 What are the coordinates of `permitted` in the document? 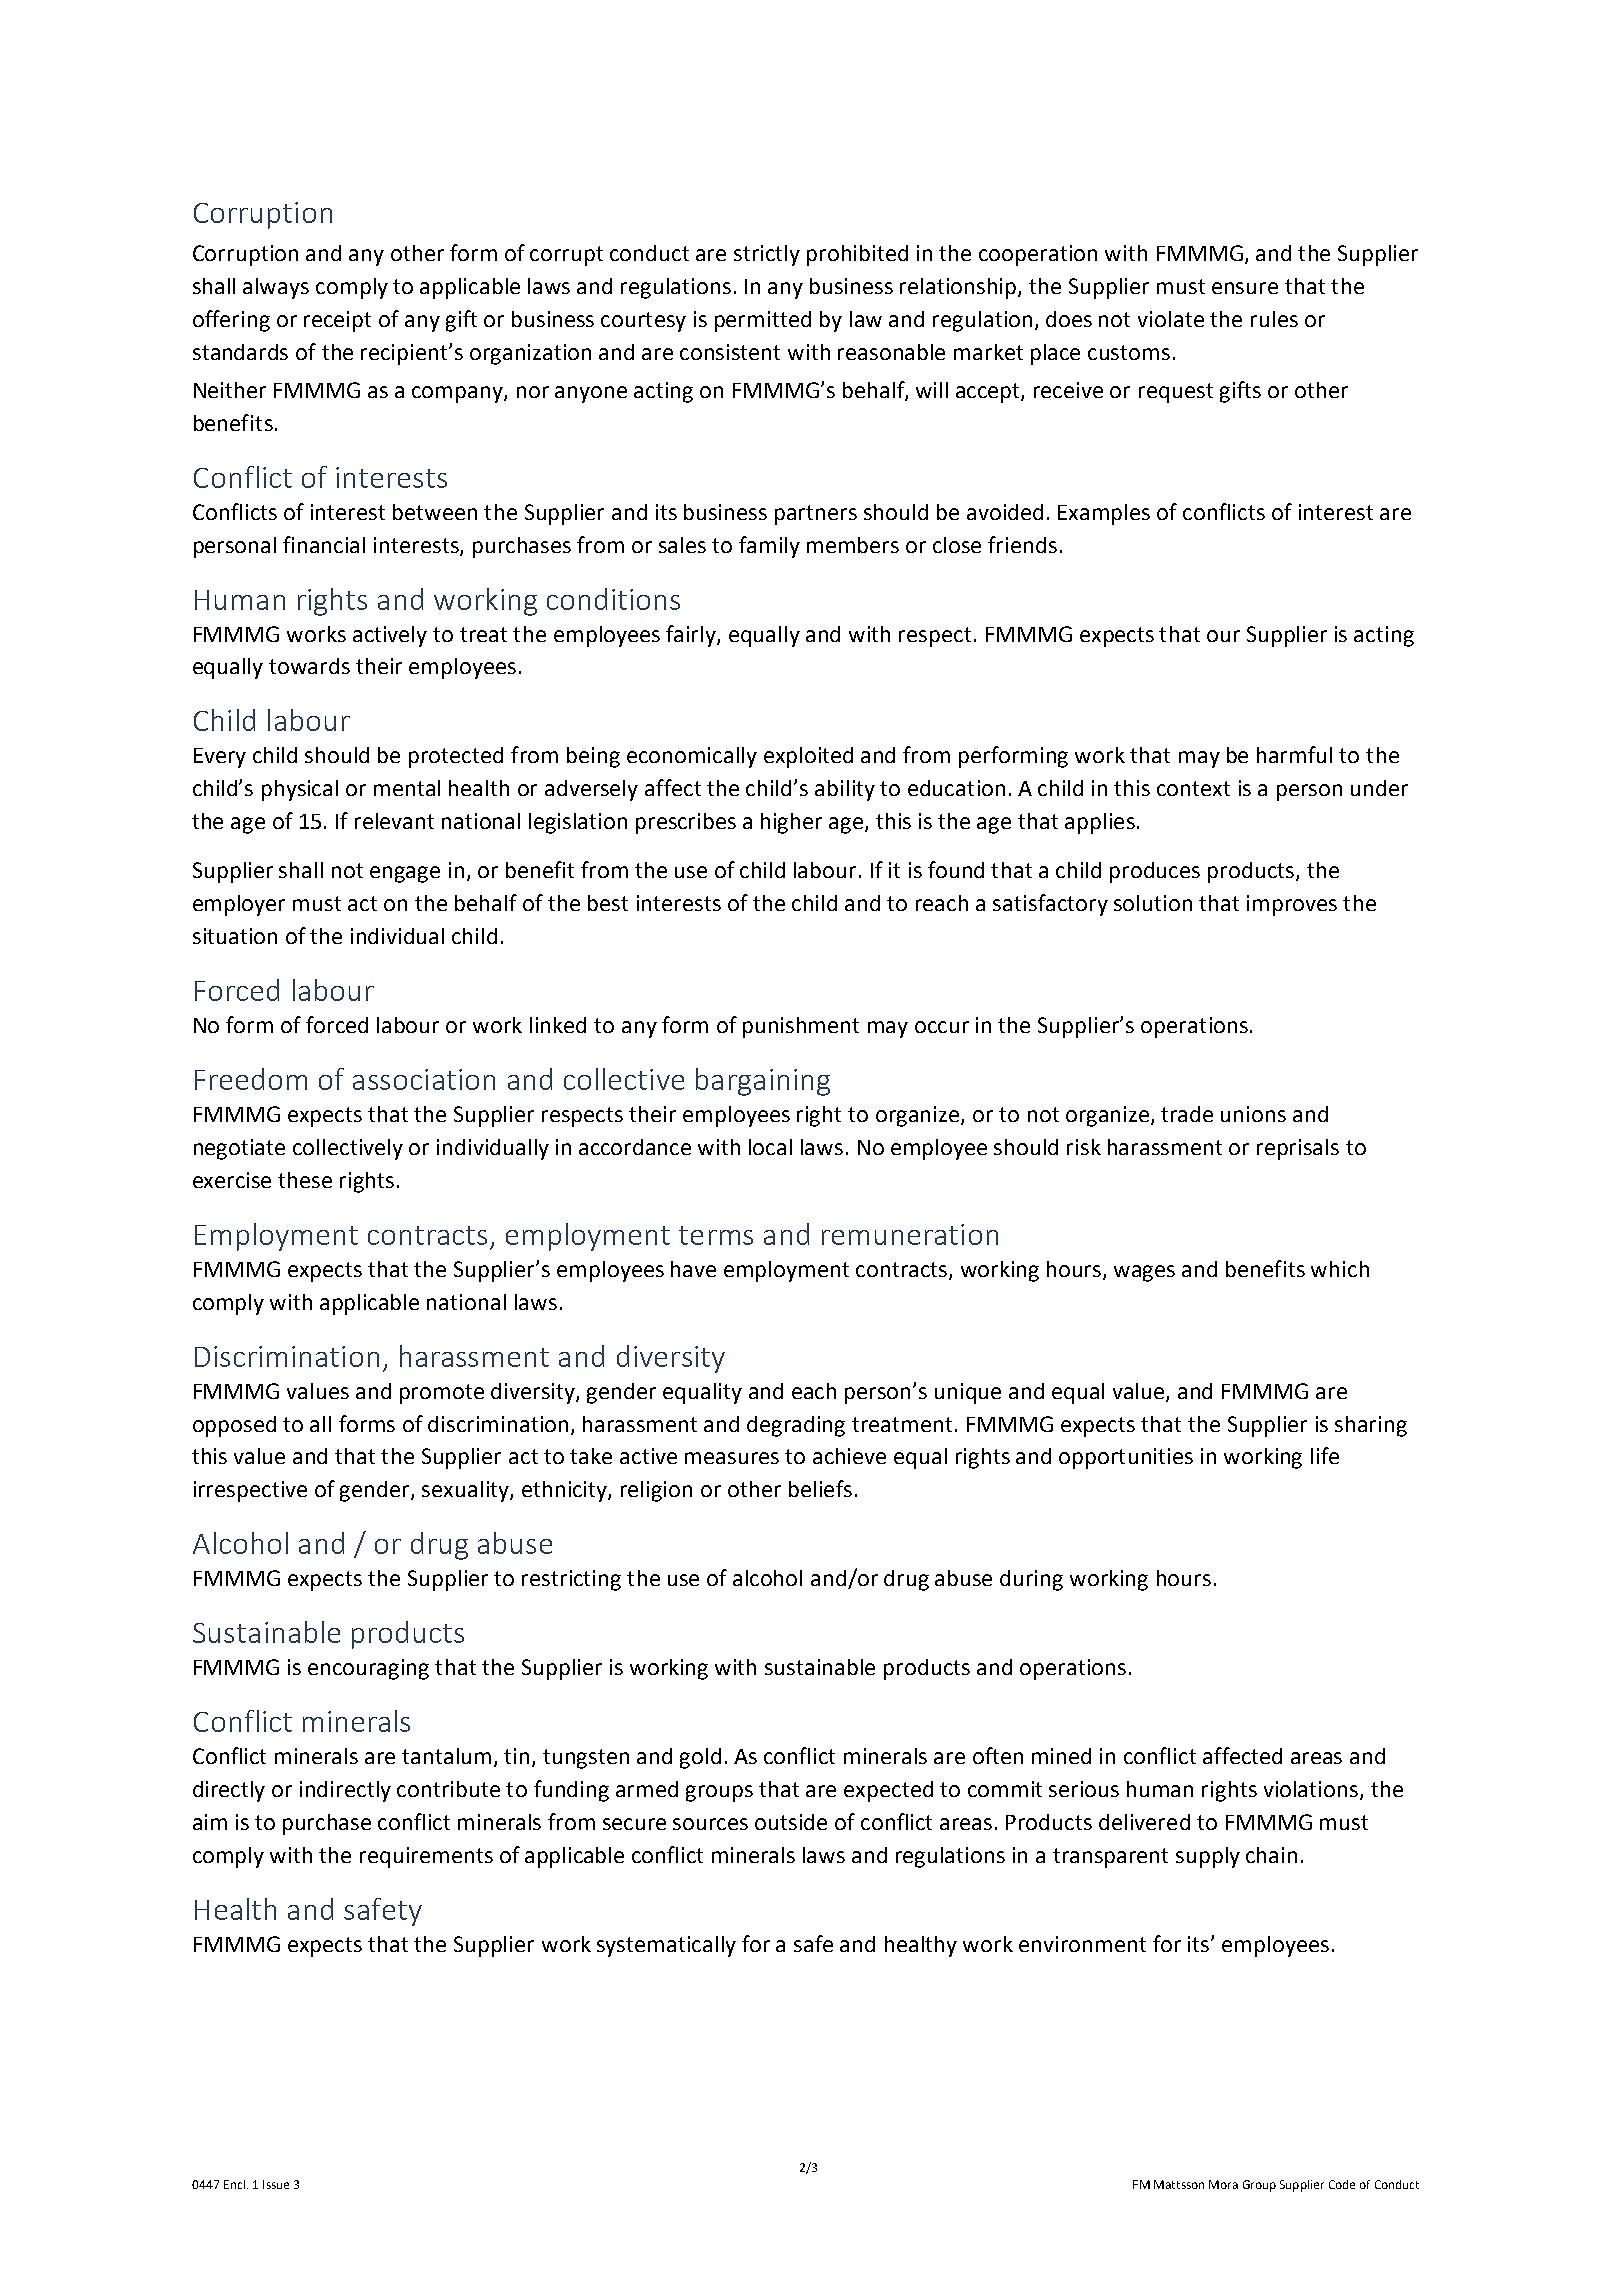 It's located at (763, 321).
